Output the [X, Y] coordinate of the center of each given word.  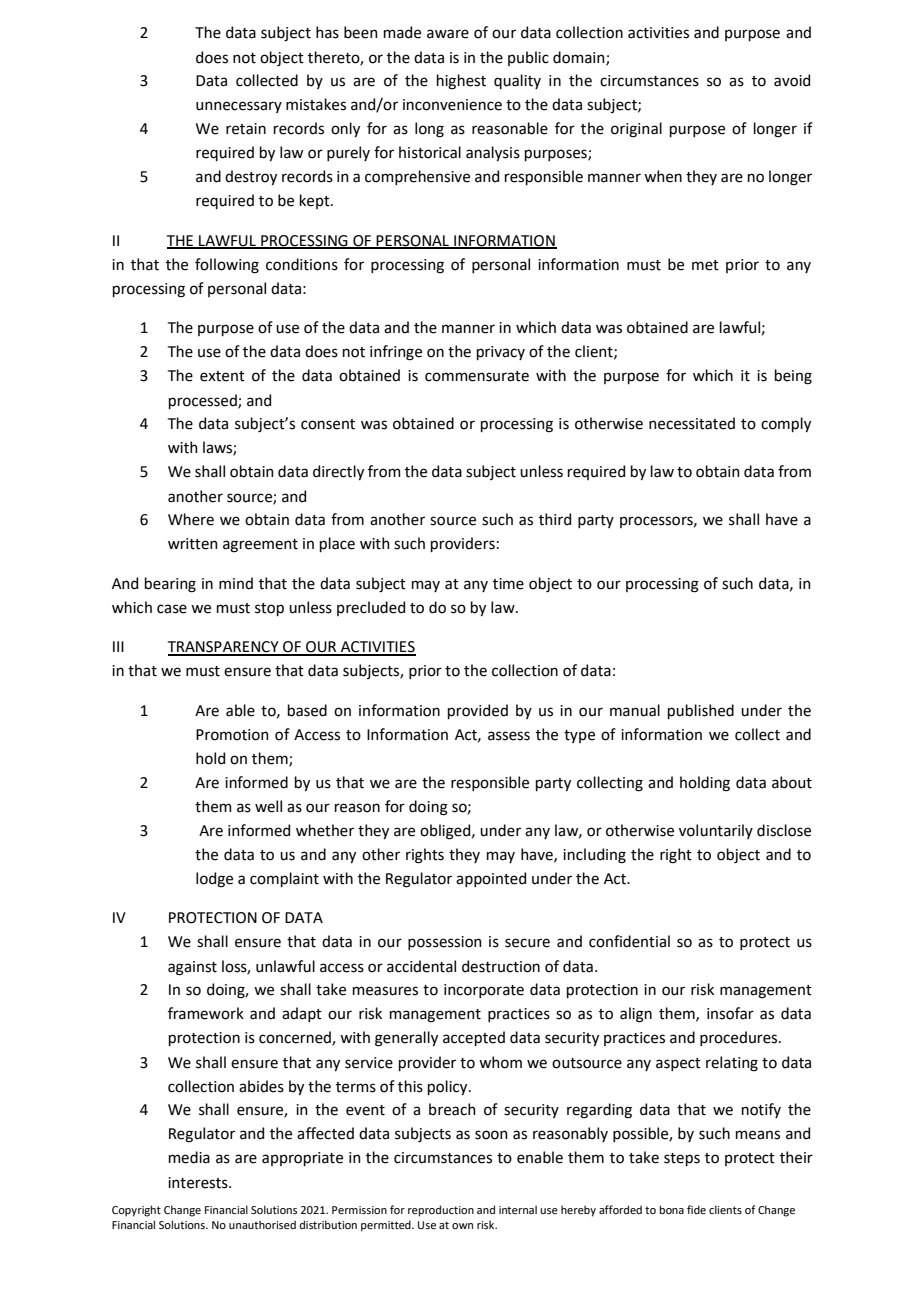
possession [445, 943]
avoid [792, 80]
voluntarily [716, 831]
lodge [214, 880]
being [793, 377]
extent [222, 376]
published [701, 711]
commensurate [477, 376]
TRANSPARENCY [224, 648]
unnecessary [239, 107]
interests [199, 1183]
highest [461, 82]
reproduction [441, 1211]
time [508, 584]
